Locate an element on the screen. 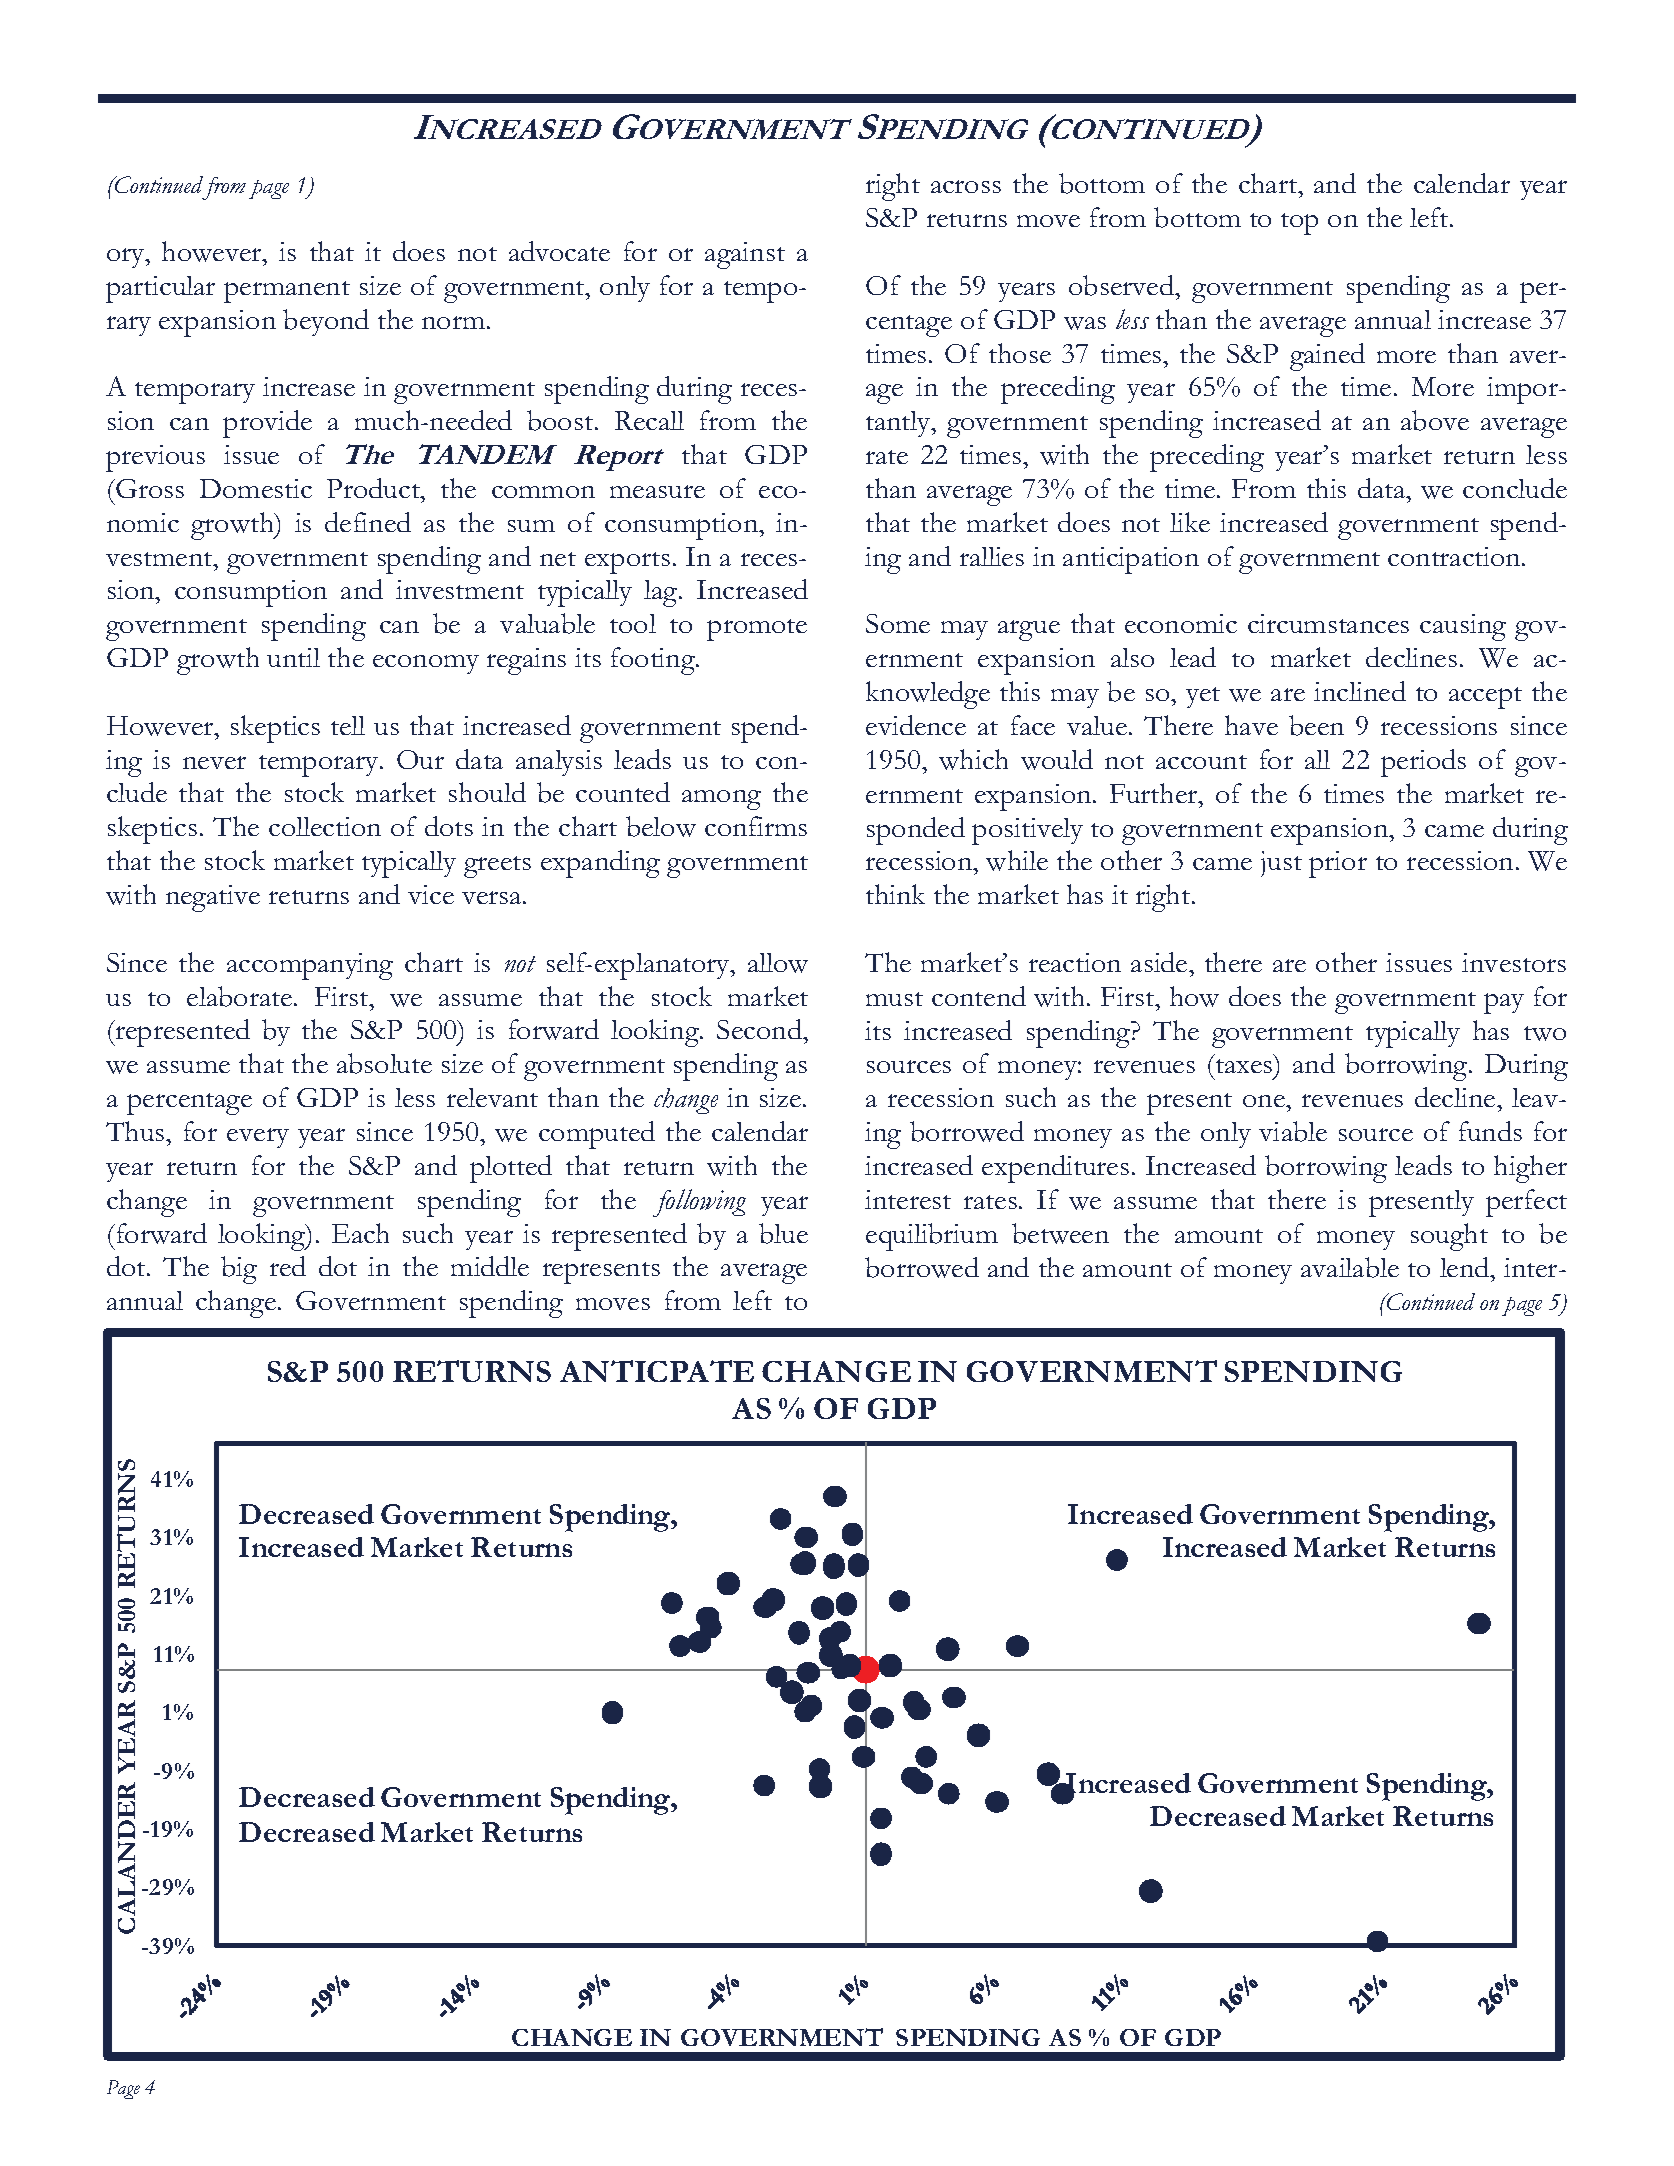 The height and width of the screenshot is (2166, 1674). top is located at coordinates (1299, 224).
